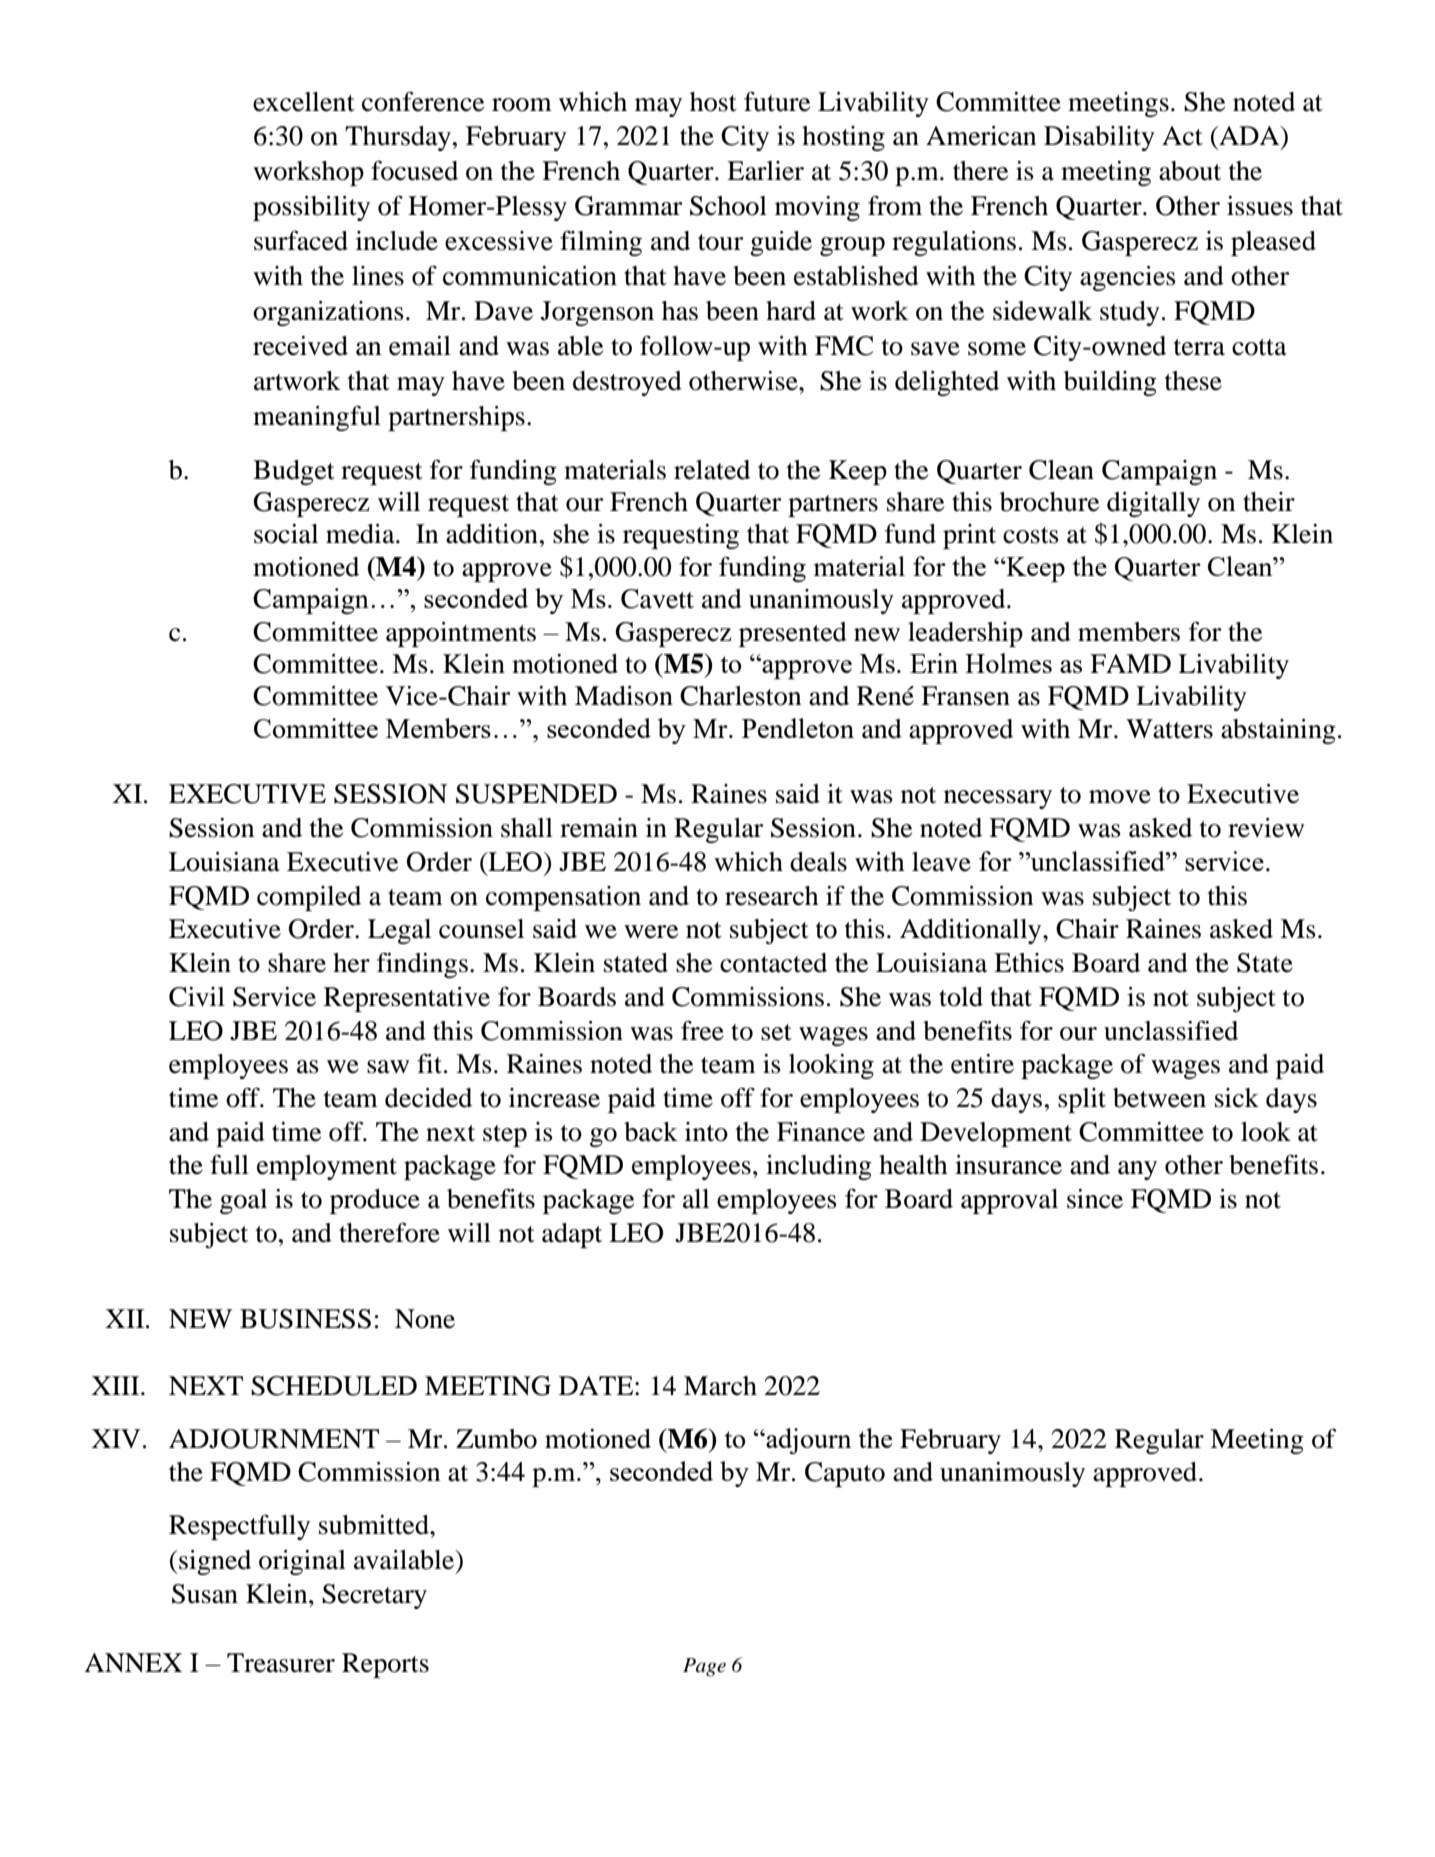  What do you see at coordinates (712, 470) in the image?
I see `related` at bounding box center [712, 470].
